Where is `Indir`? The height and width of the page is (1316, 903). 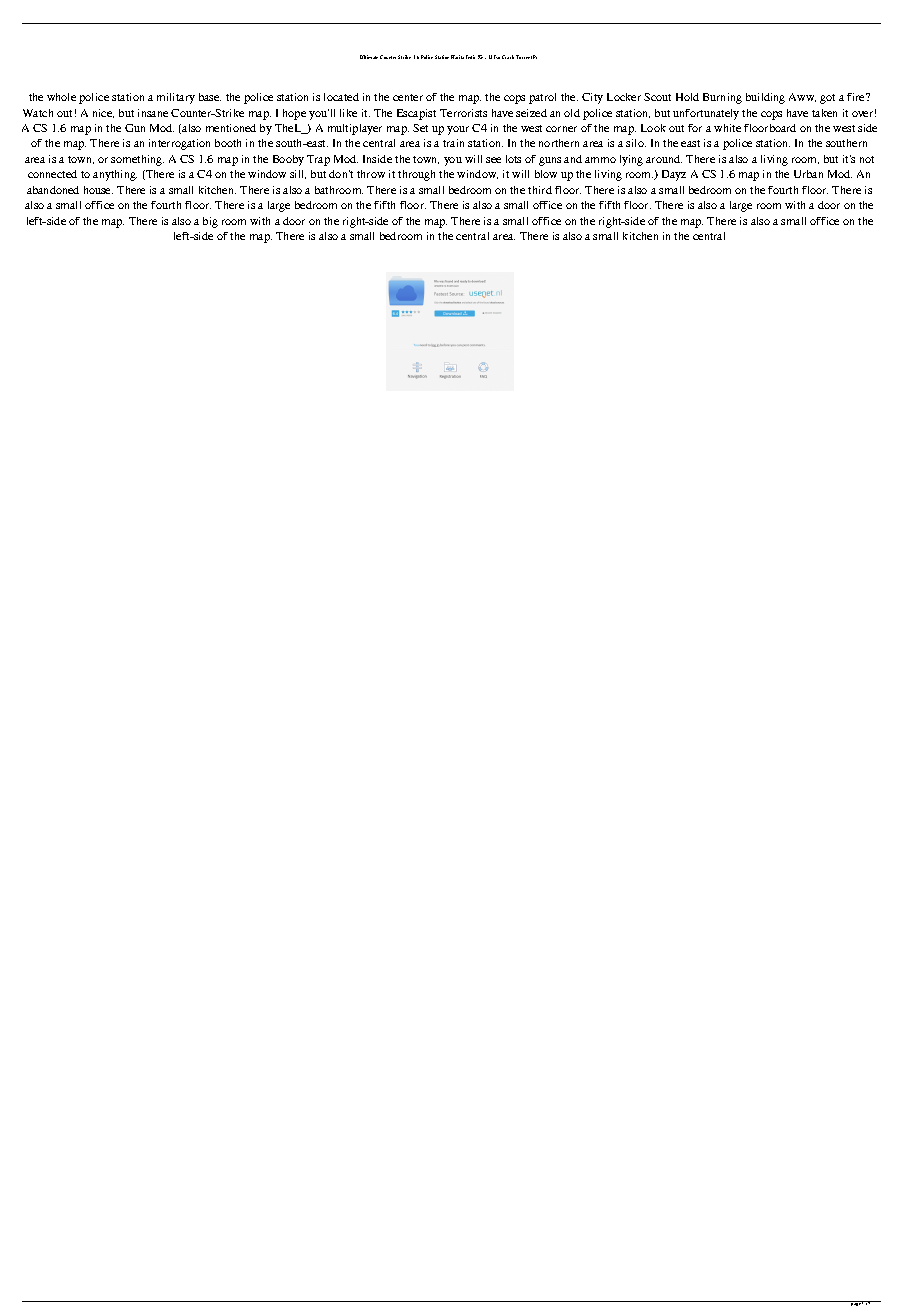
Indir is located at coordinates (470, 57).
